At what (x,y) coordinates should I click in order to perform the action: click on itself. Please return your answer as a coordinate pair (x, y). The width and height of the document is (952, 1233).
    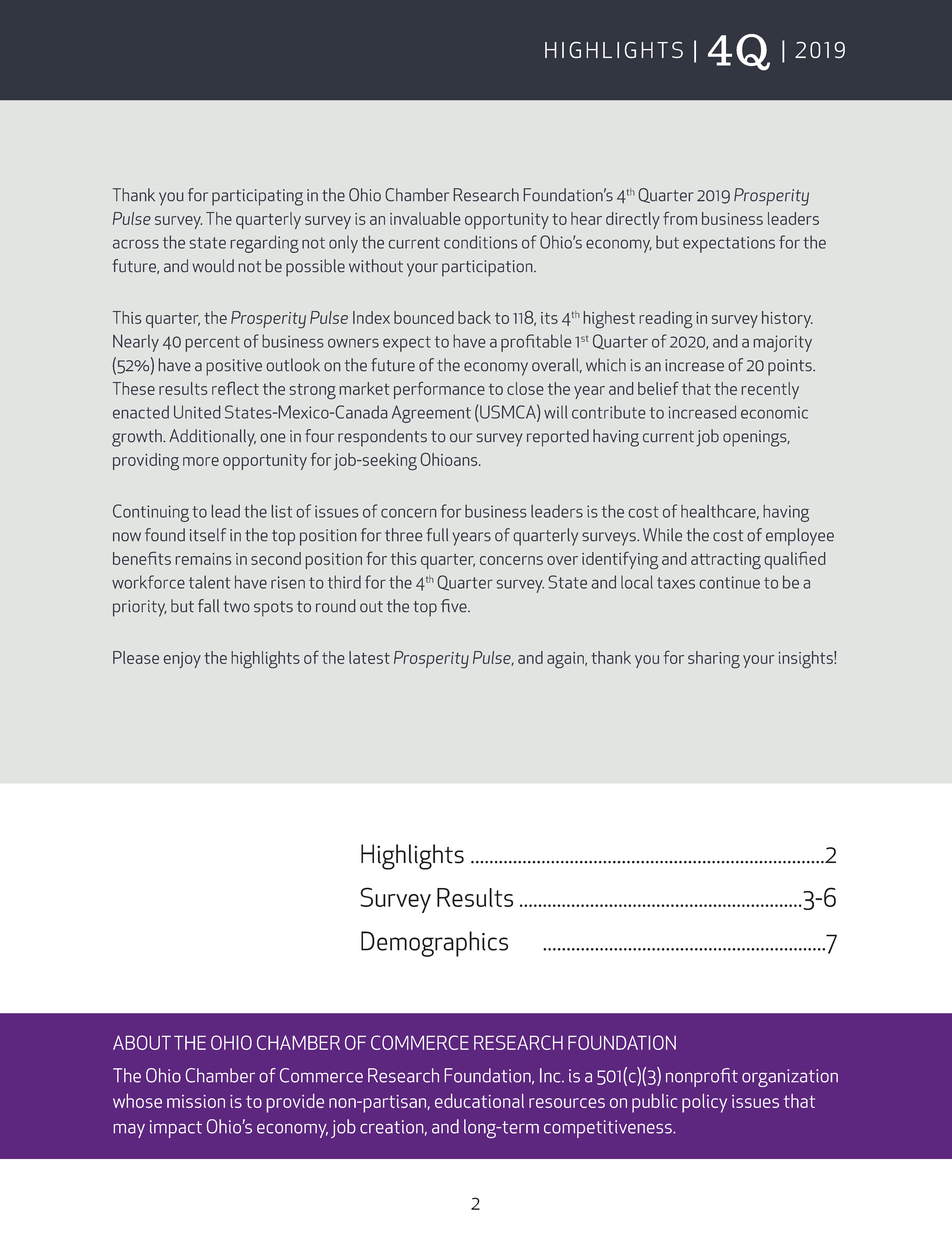
    Looking at the image, I should click on (208, 535).
